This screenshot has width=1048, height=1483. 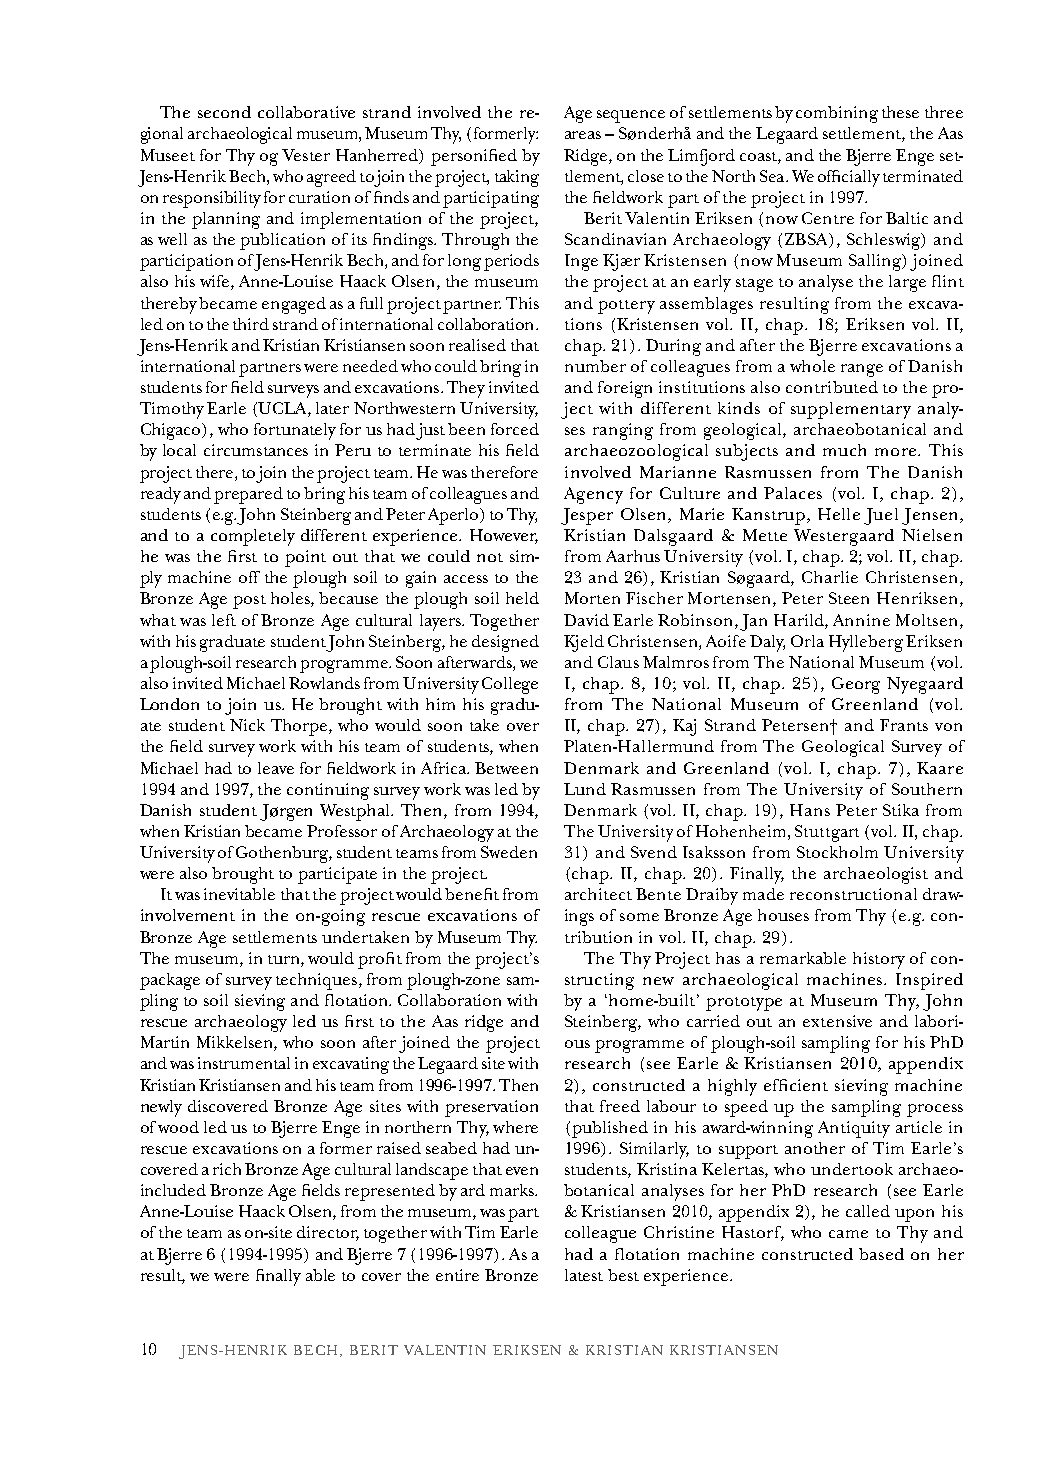 I want to click on combining, so click(x=837, y=114).
